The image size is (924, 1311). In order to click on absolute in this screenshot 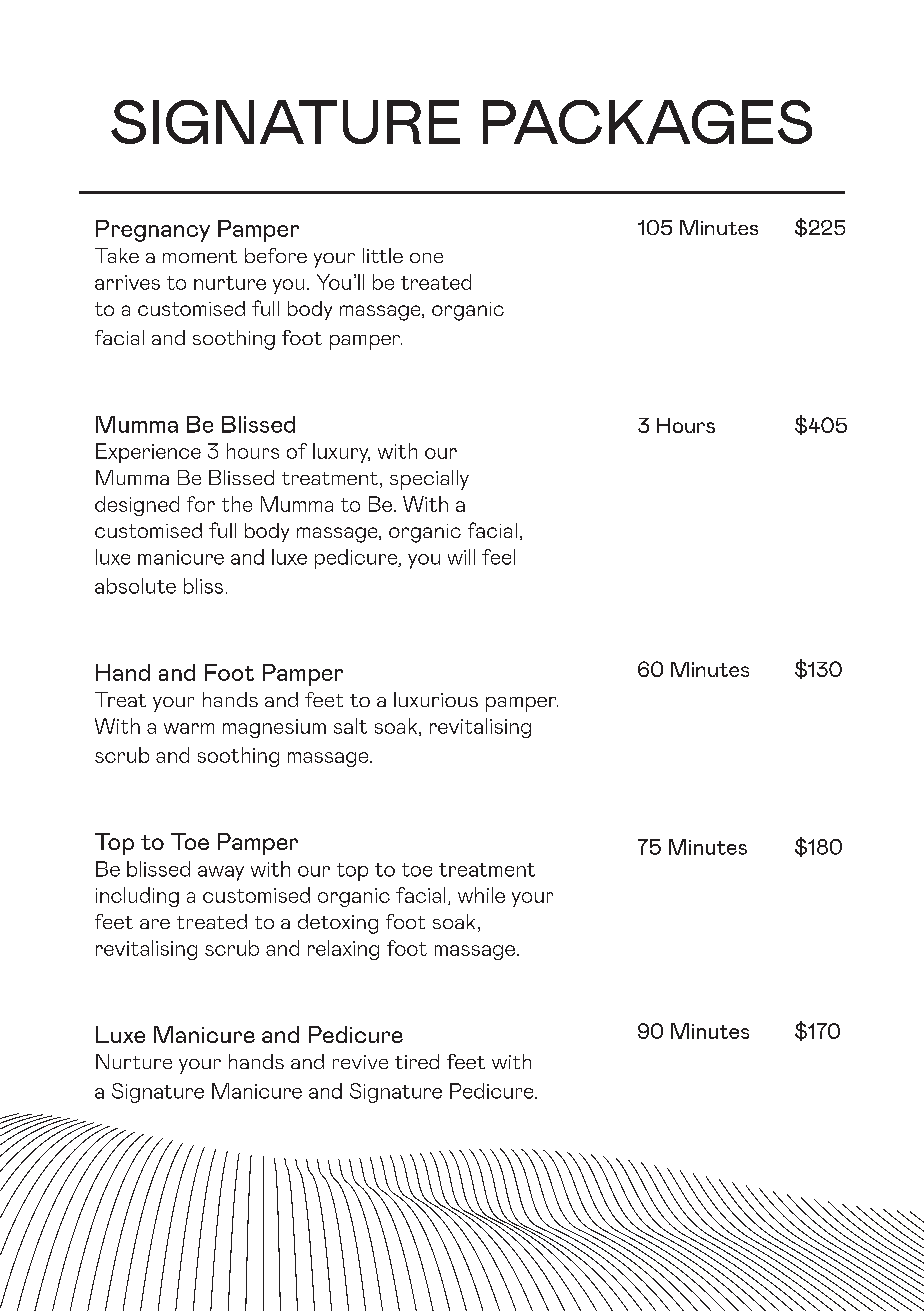, I will do `click(135, 586)`.
